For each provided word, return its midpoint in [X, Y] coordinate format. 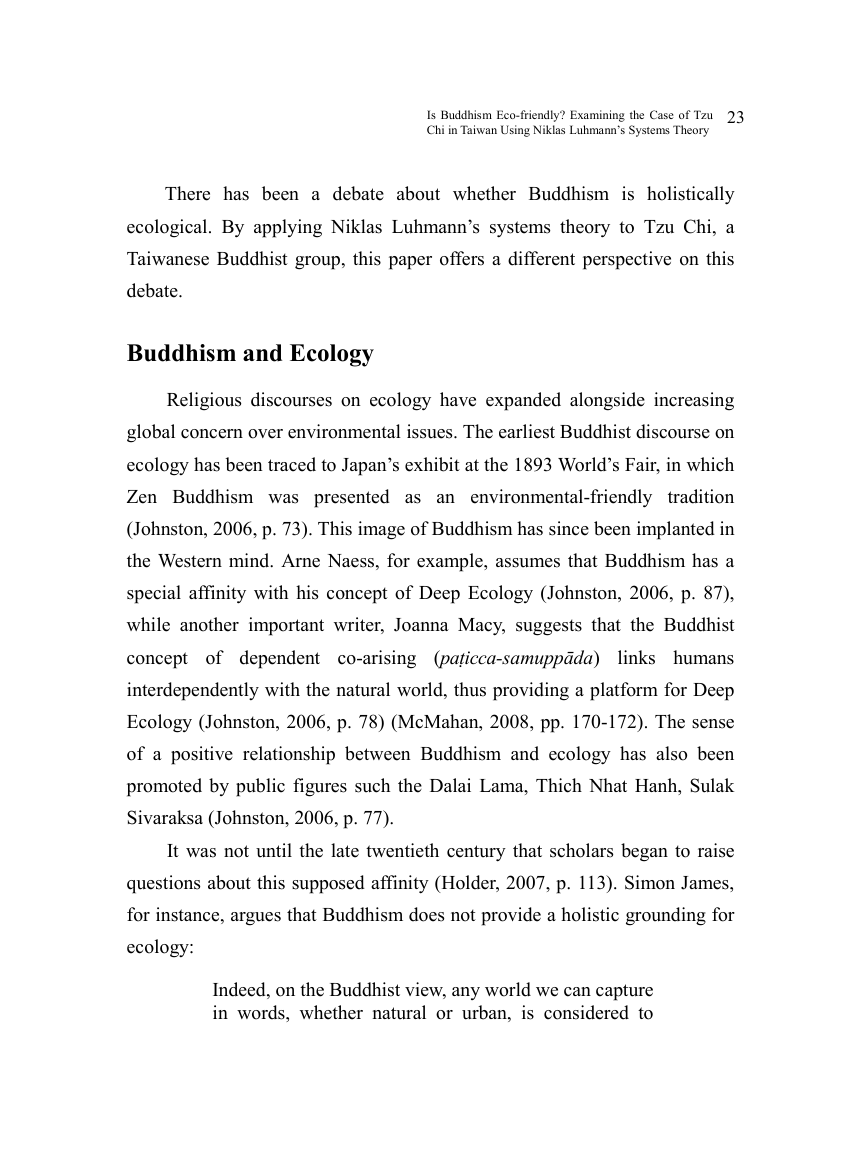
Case [662, 114]
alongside [607, 401]
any [466, 993]
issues [431, 431]
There [187, 193]
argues [256, 919]
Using [515, 131]
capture [624, 992]
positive [202, 755]
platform [624, 691]
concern [212, 434]
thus [470, 689]
